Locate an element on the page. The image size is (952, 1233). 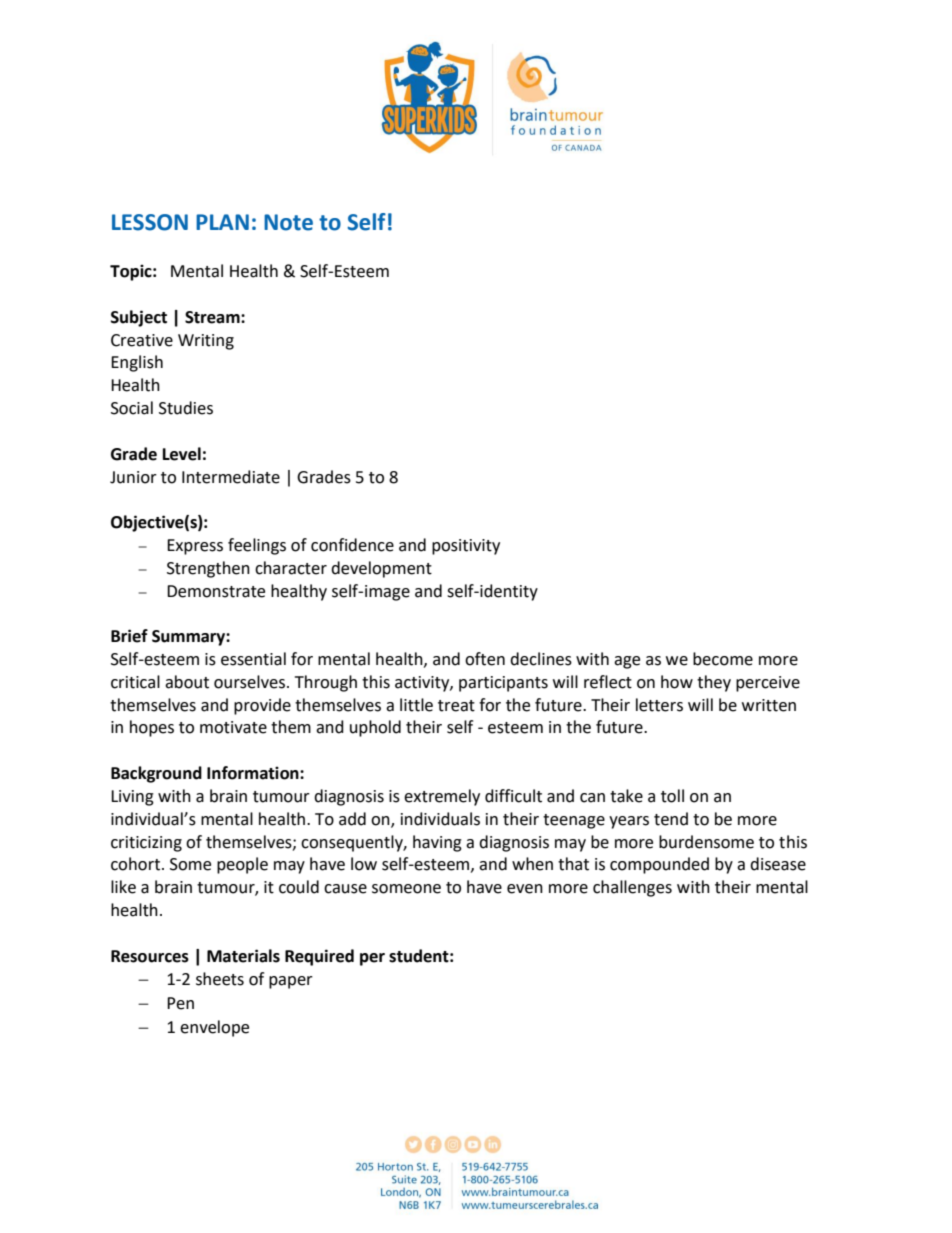
Stream is located at coordinates (213, 317).
